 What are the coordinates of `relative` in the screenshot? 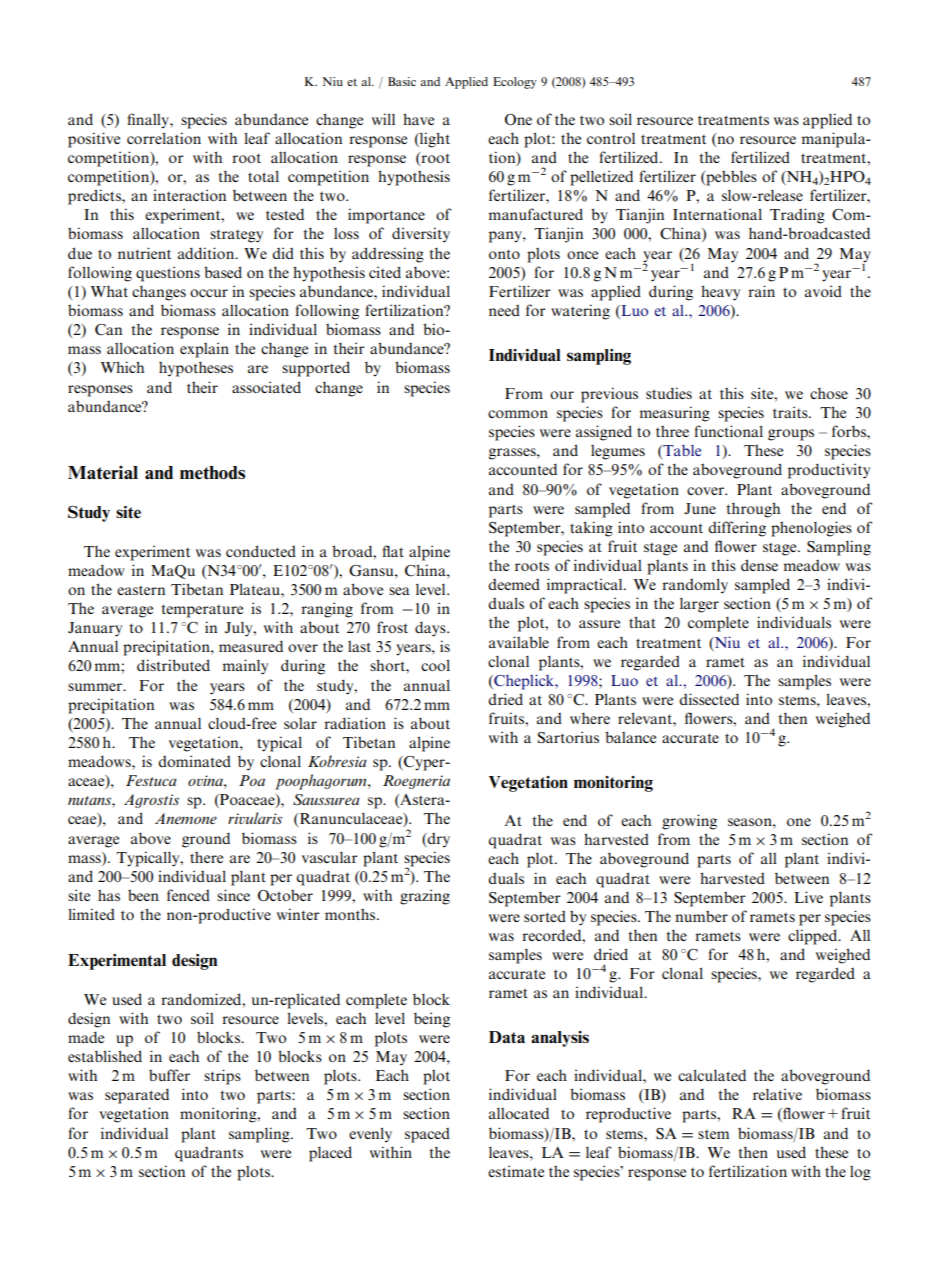 It's located at (777, 1094).
